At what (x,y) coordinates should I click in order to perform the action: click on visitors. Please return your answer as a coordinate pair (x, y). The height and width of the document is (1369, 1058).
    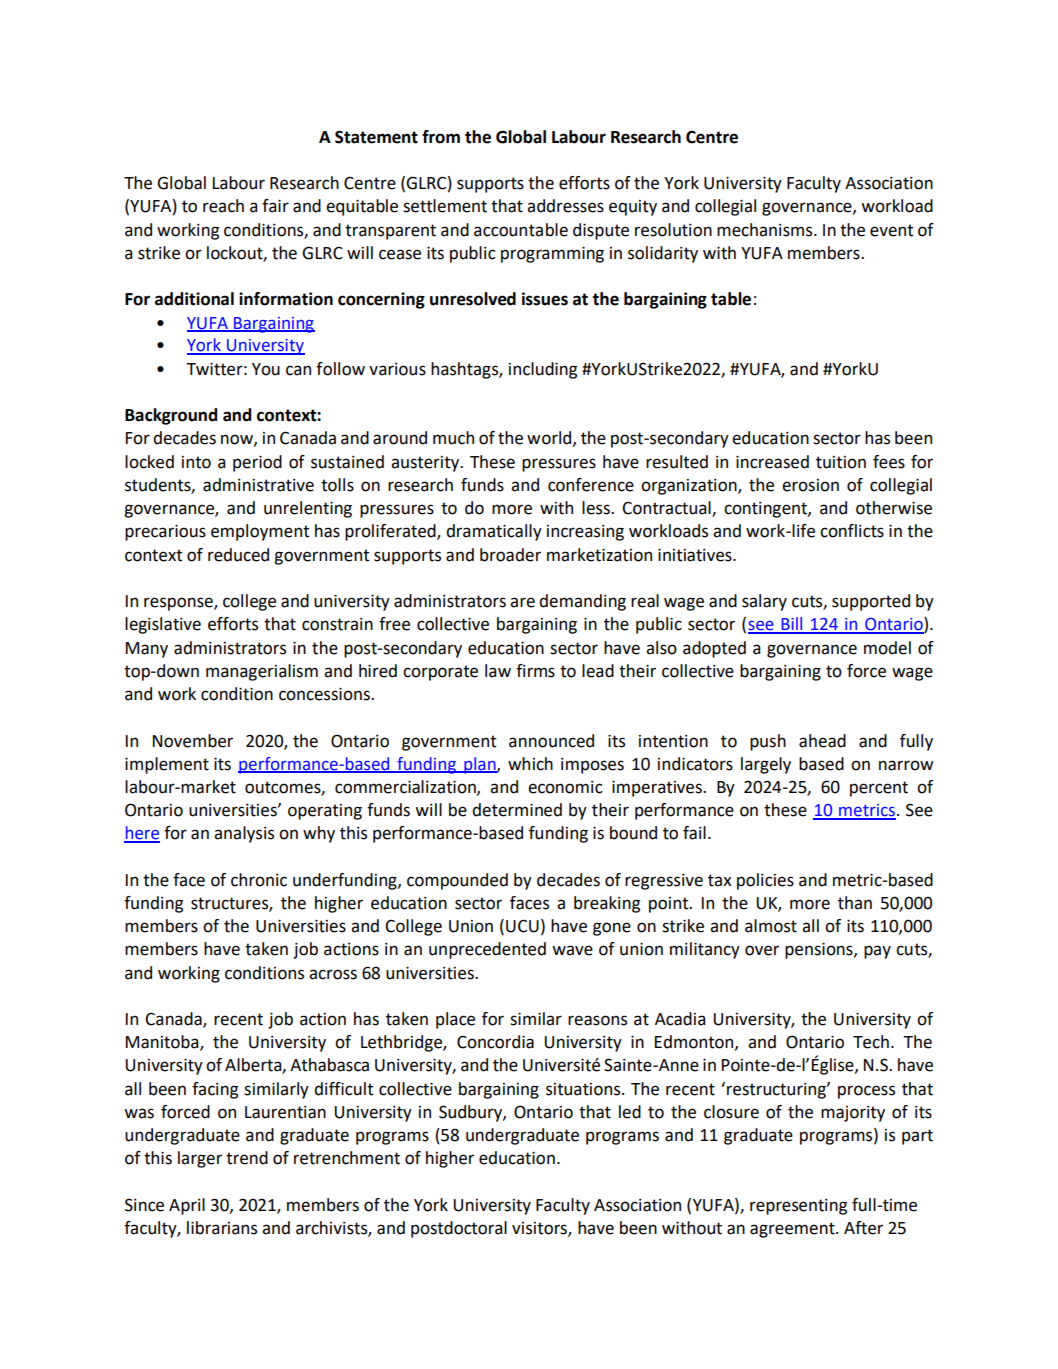
    Looking at the image, I should click on (540, 1229).
